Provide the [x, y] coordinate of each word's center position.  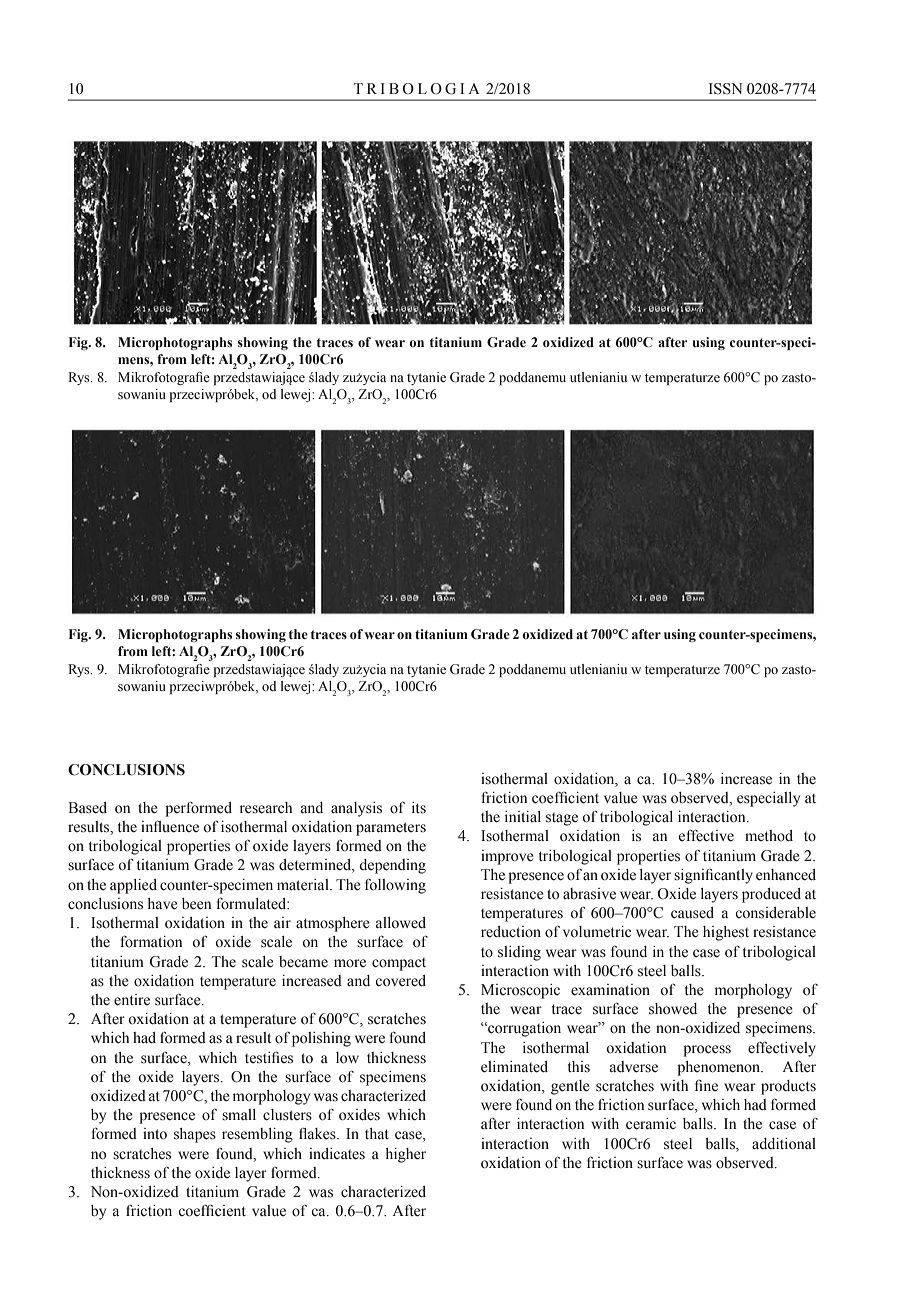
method [769, 836]
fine [706, 1085]
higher [406, 1155]
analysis [356, 809]
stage [562, 819]
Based [87, 808]
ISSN [725, 89]
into [155, 1134]
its [419, 808]
